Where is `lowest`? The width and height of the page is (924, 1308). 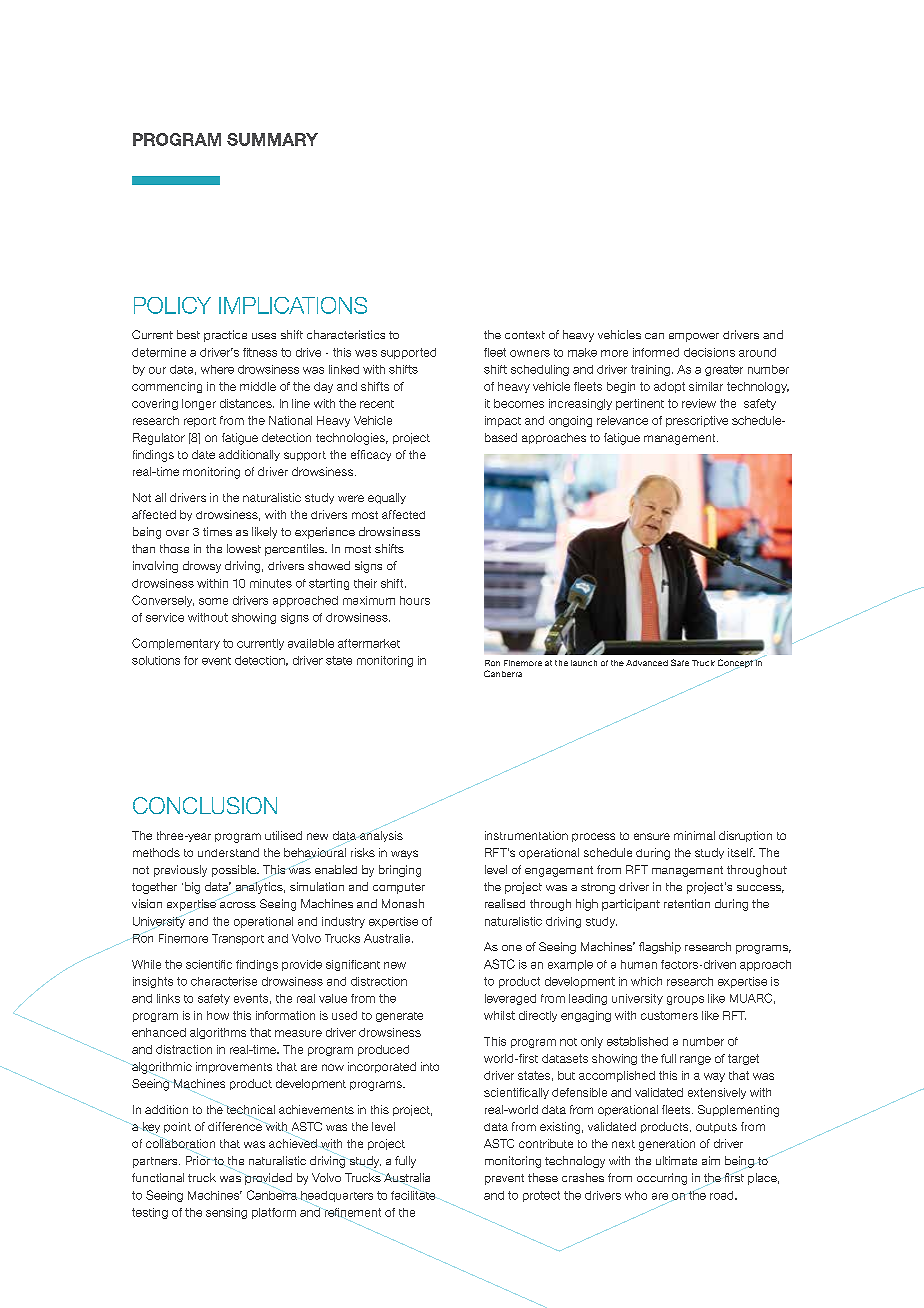 lowest is located at coordinates (244, 548).
